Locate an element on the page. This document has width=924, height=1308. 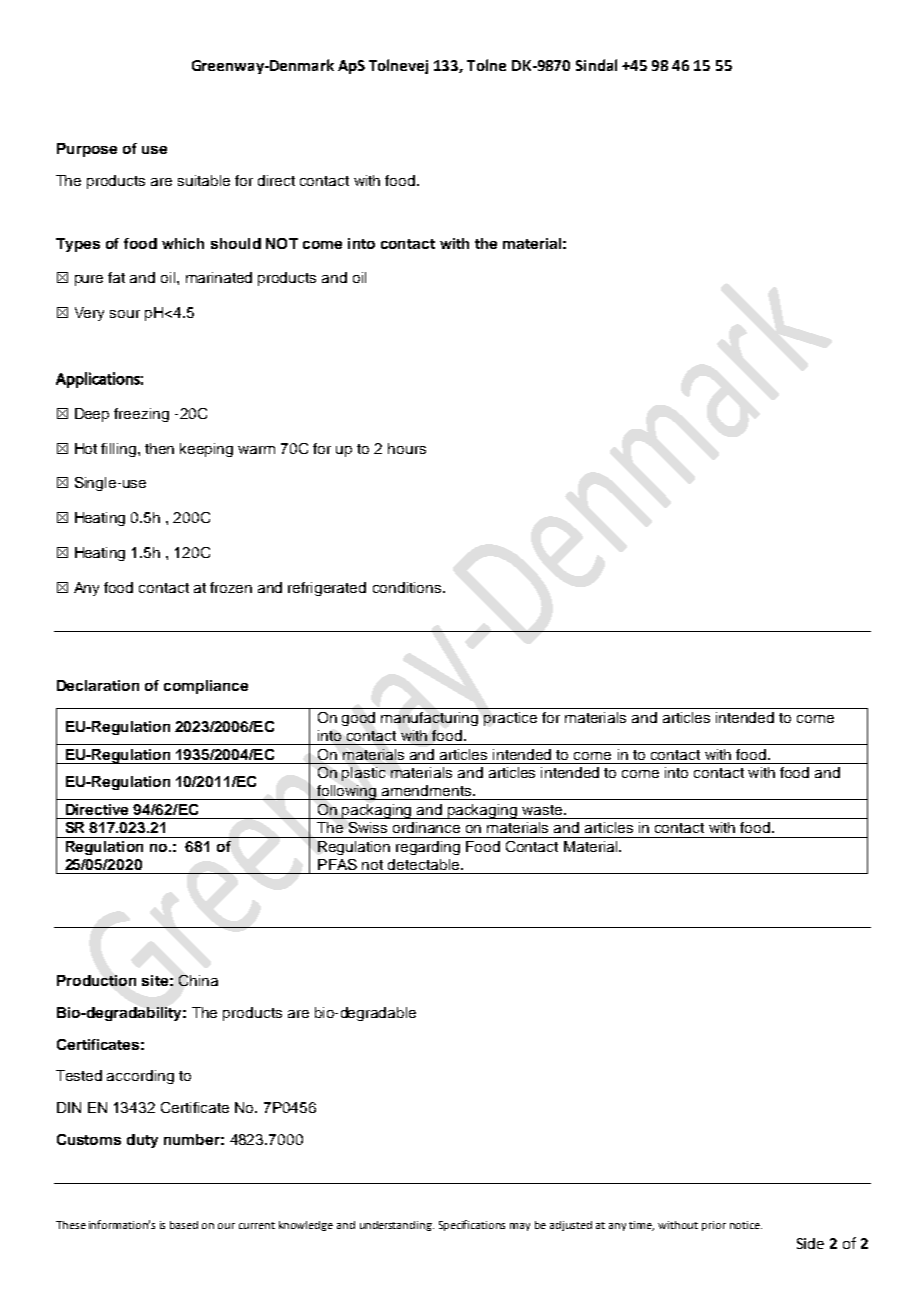
freezing is located at coordinates (141, 415).
